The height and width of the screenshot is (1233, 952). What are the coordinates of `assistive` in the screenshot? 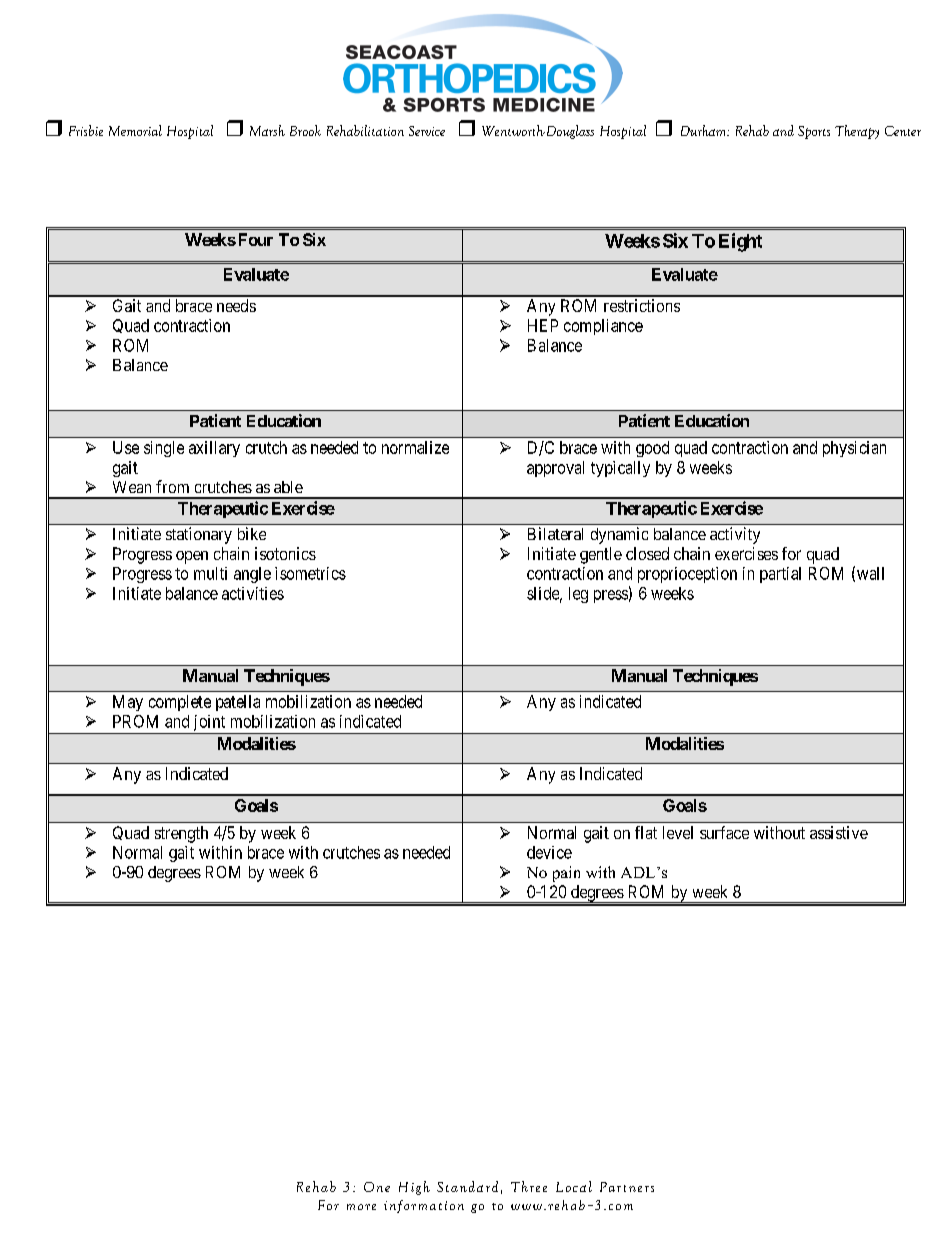 It's located at (839, 832).
